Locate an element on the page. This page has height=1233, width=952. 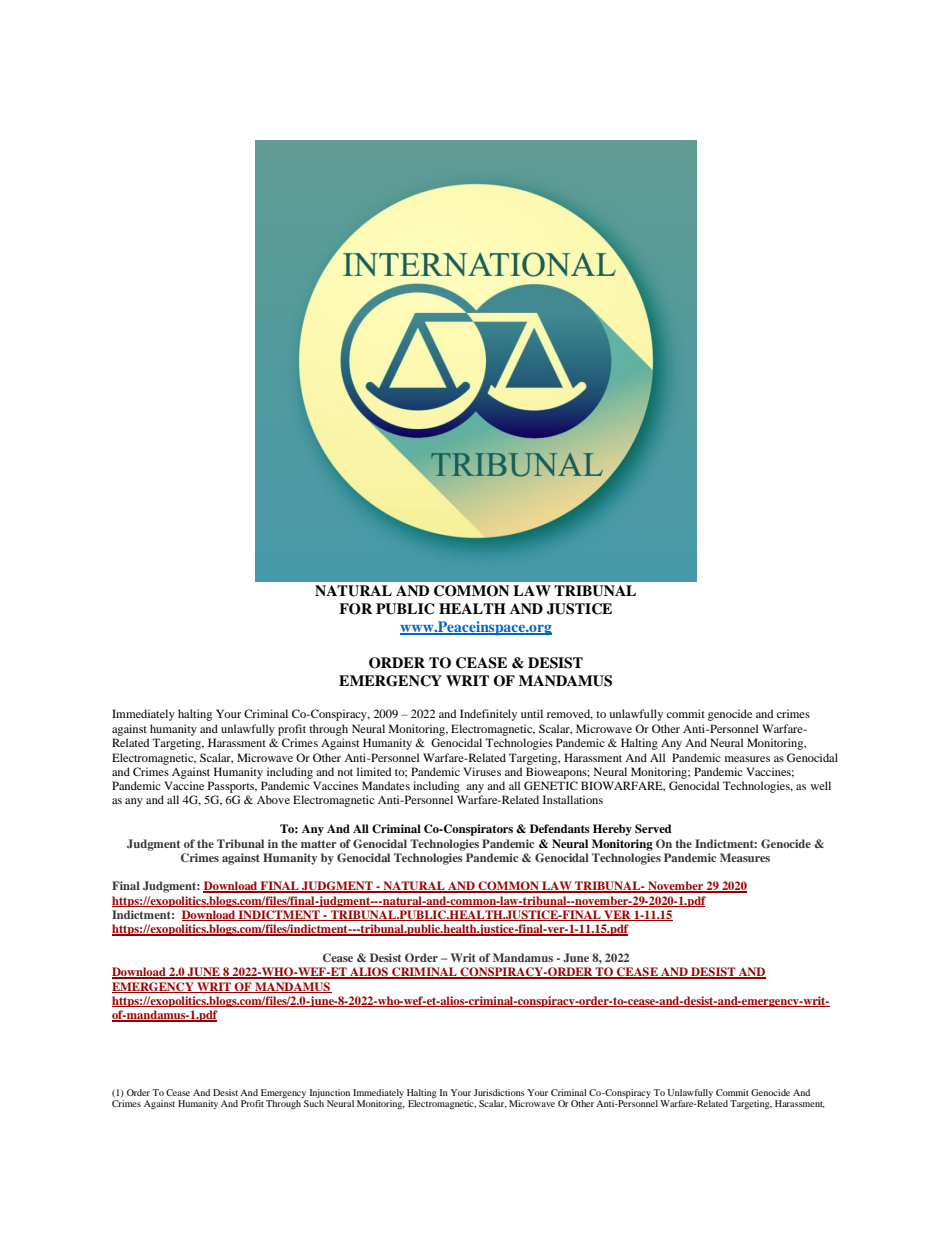
Jurisdictions is located at coordinates (499, 1092).
